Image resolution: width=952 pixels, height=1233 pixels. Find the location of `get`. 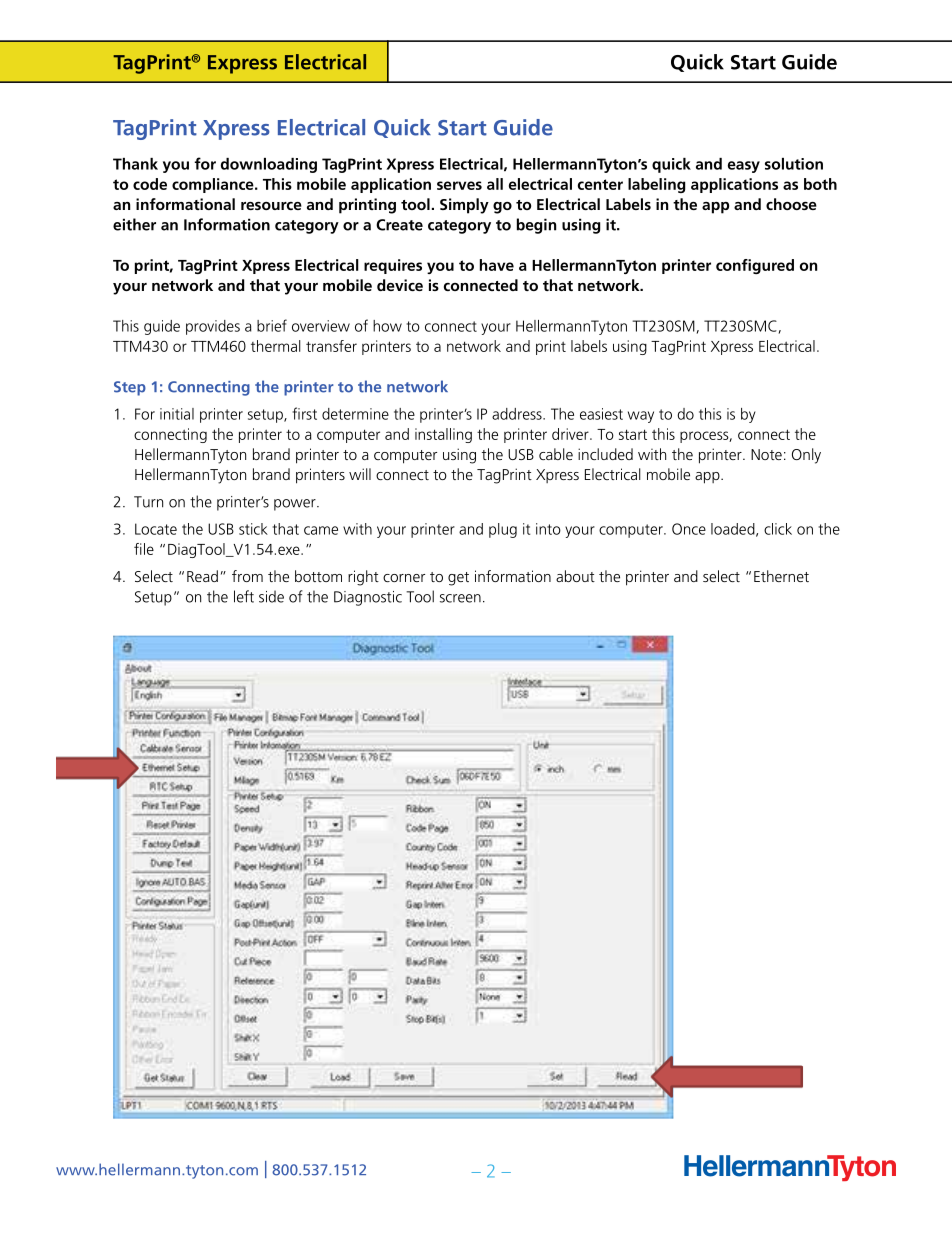

get is located at coordinates (458, 579).
